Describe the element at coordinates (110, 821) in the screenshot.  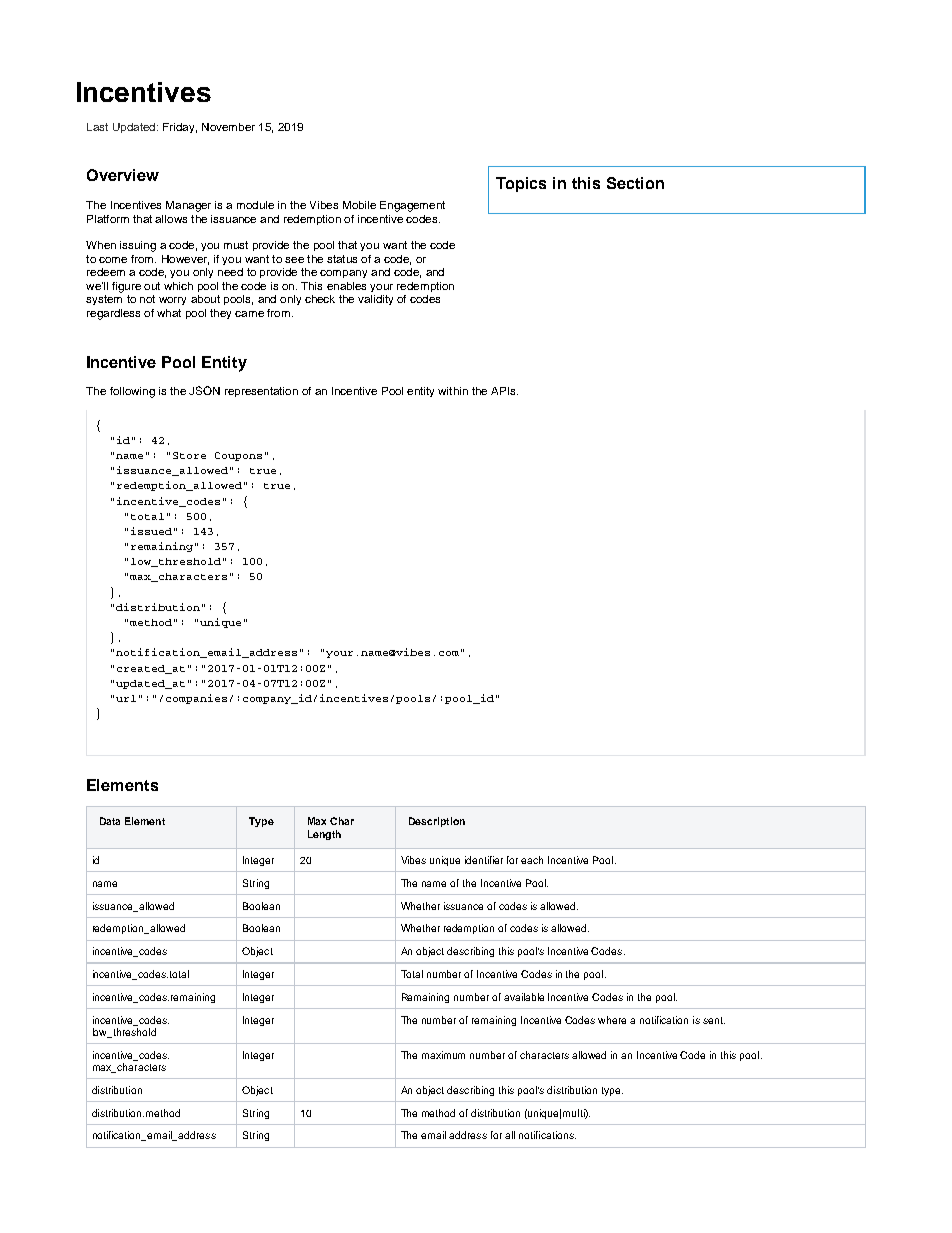
I see `Data` at that location.
